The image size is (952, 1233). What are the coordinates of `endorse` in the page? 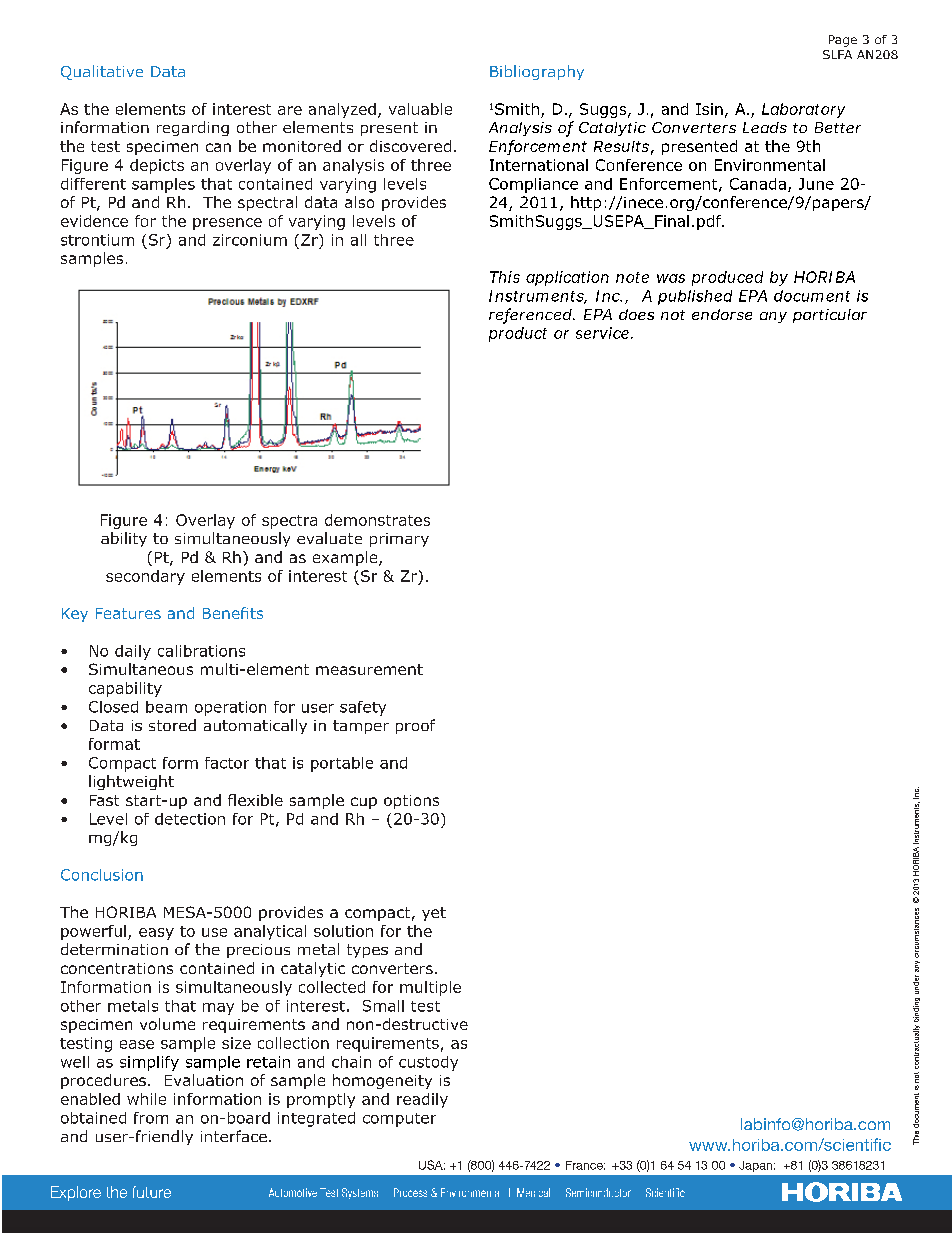 It's located at (722, 314).
